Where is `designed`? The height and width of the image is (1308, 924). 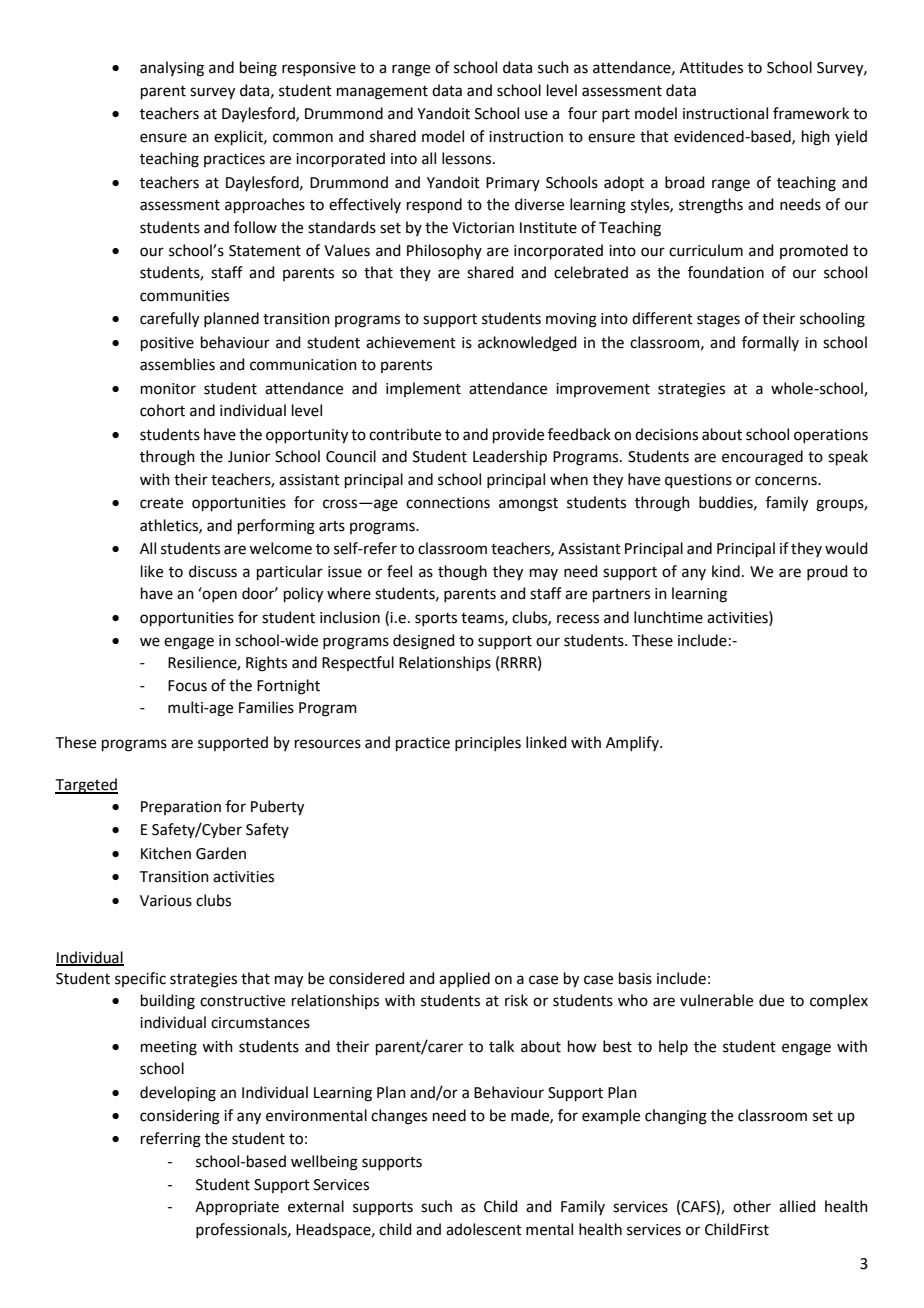
designed is located at coordinates (424, 642).
